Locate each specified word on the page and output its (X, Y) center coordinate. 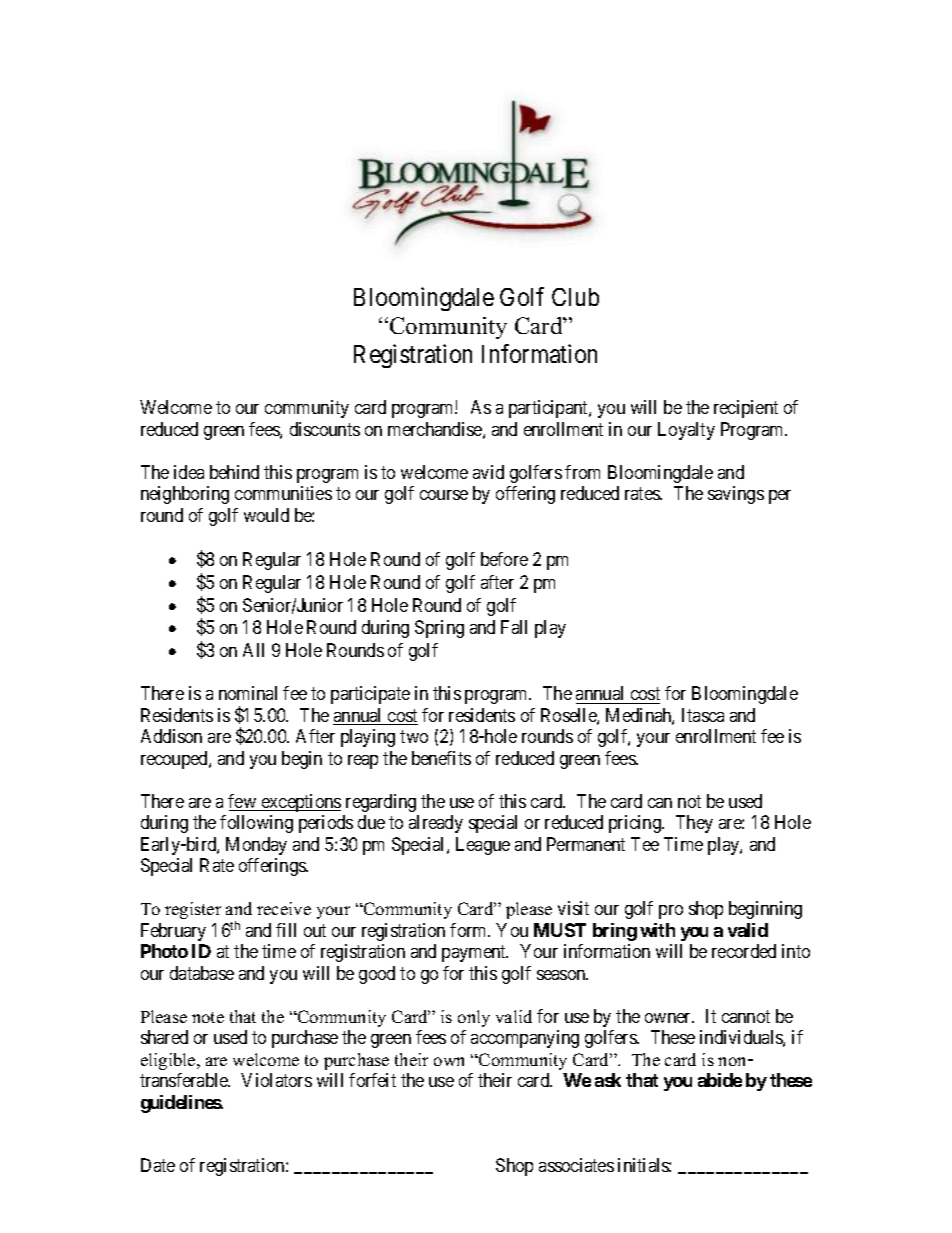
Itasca (703, 715)
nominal (248, 693)
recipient (746, 409)
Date (158, 1165)
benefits (441, 758)
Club (575, 297)
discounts (325, 429)
